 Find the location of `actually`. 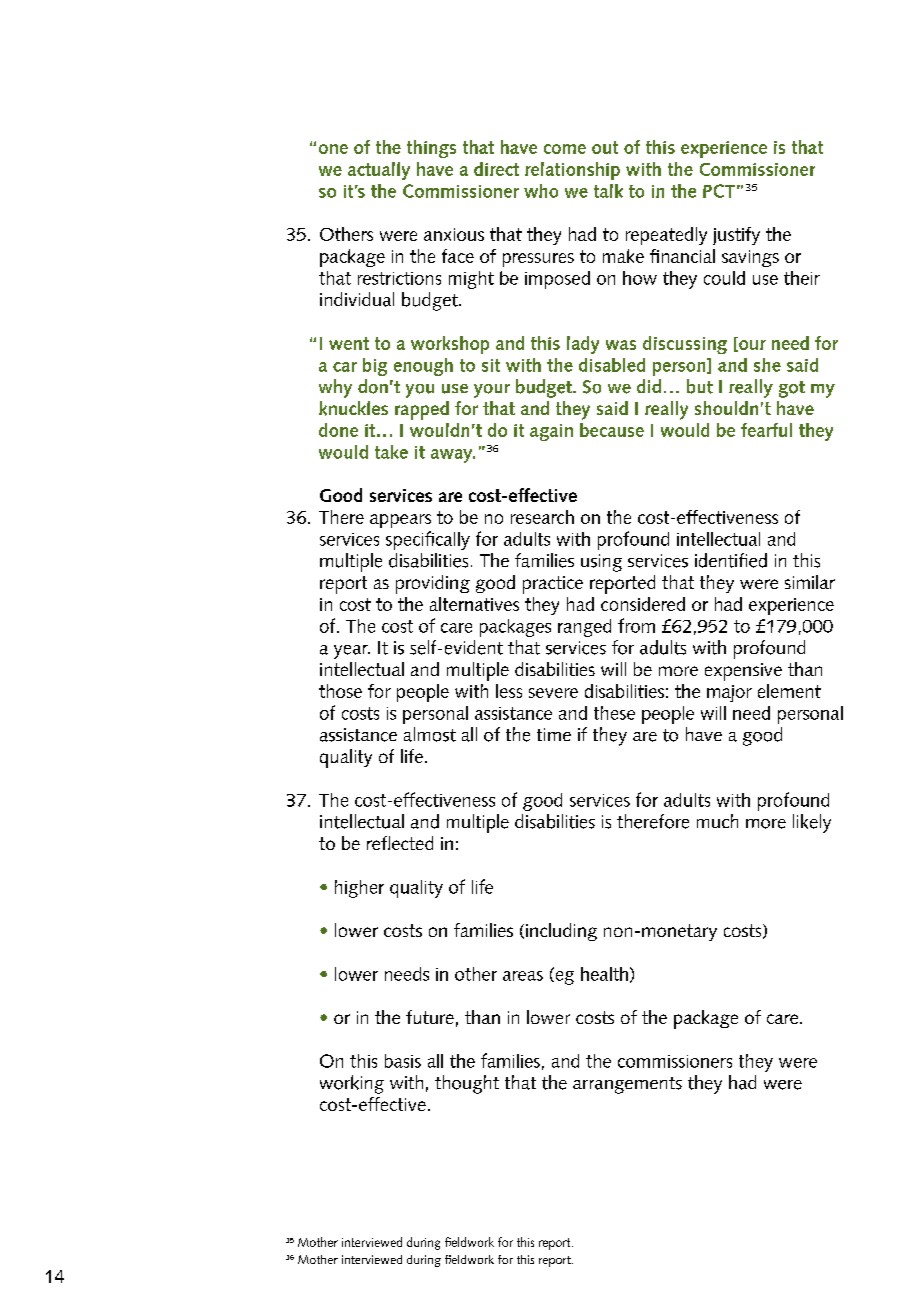

actually is located at coordinates (379, 171).
